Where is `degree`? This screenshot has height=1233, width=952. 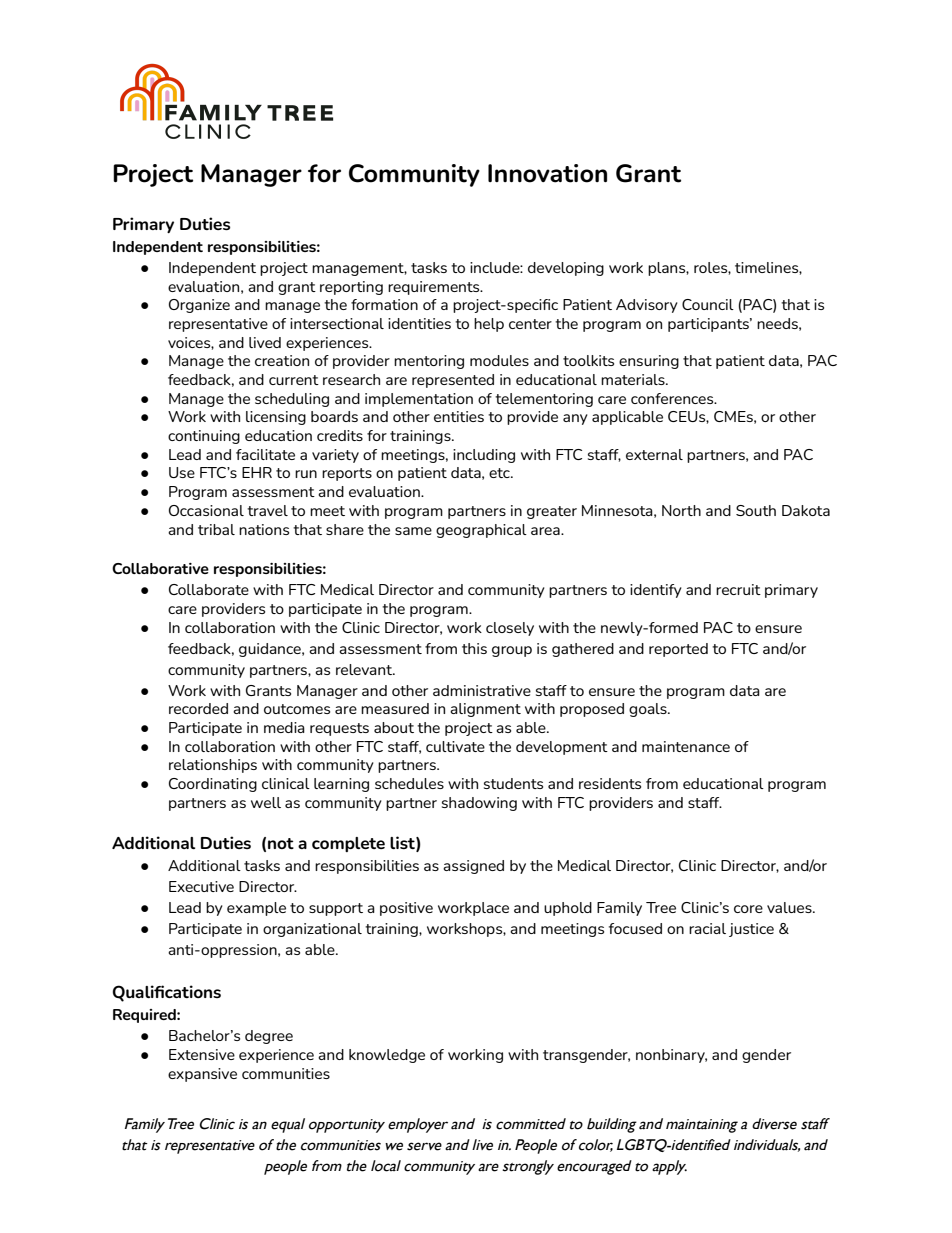 degree is located at coordinates (269, 1037).
